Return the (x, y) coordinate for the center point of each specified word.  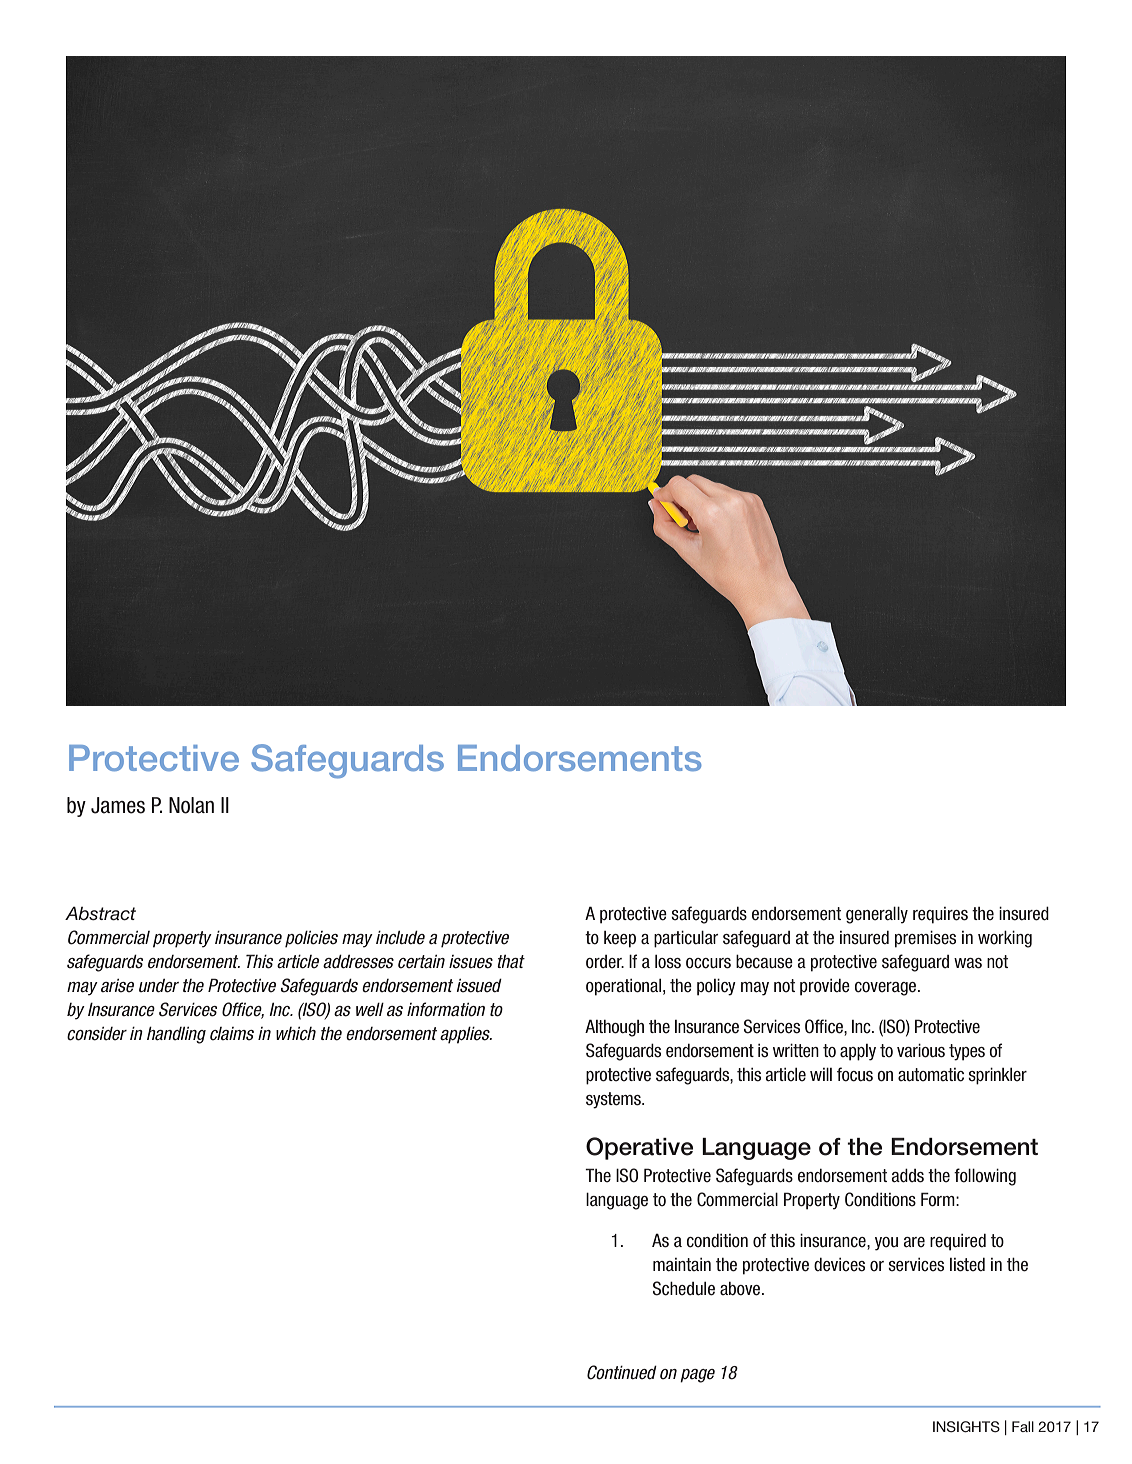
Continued (622, 1372)
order (605, 962)
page (697, 1376)
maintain (682, 1265)
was (968, 963)
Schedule (684, 1288)
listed (967, 1265)
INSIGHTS (966, 1427)
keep (620, 939)
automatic (931, 1075)
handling (176, 1035)
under (159, 986)
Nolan (191, 805)
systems (614, 1100)
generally (877, 915)
